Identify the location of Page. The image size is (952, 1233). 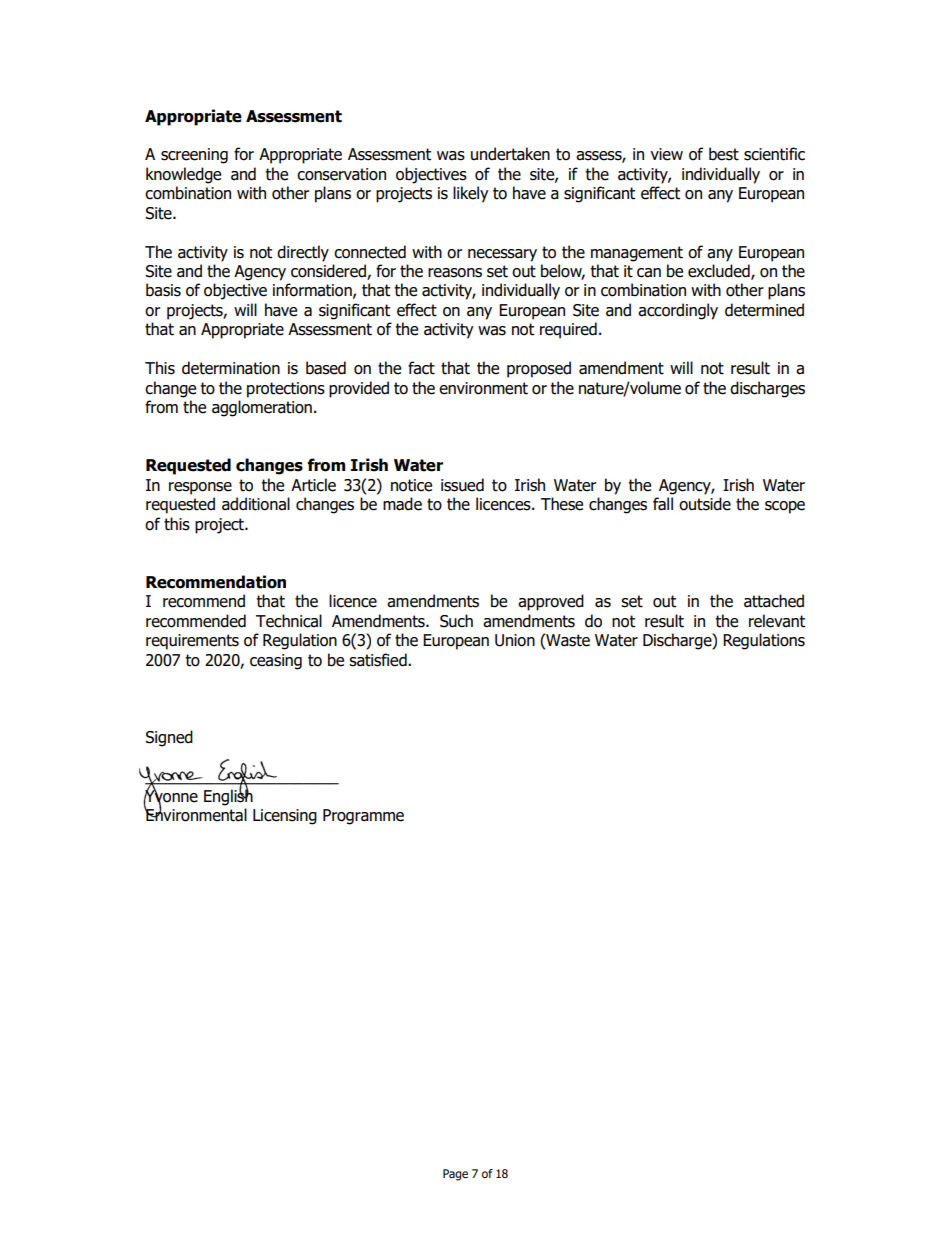
(455, 1175).
